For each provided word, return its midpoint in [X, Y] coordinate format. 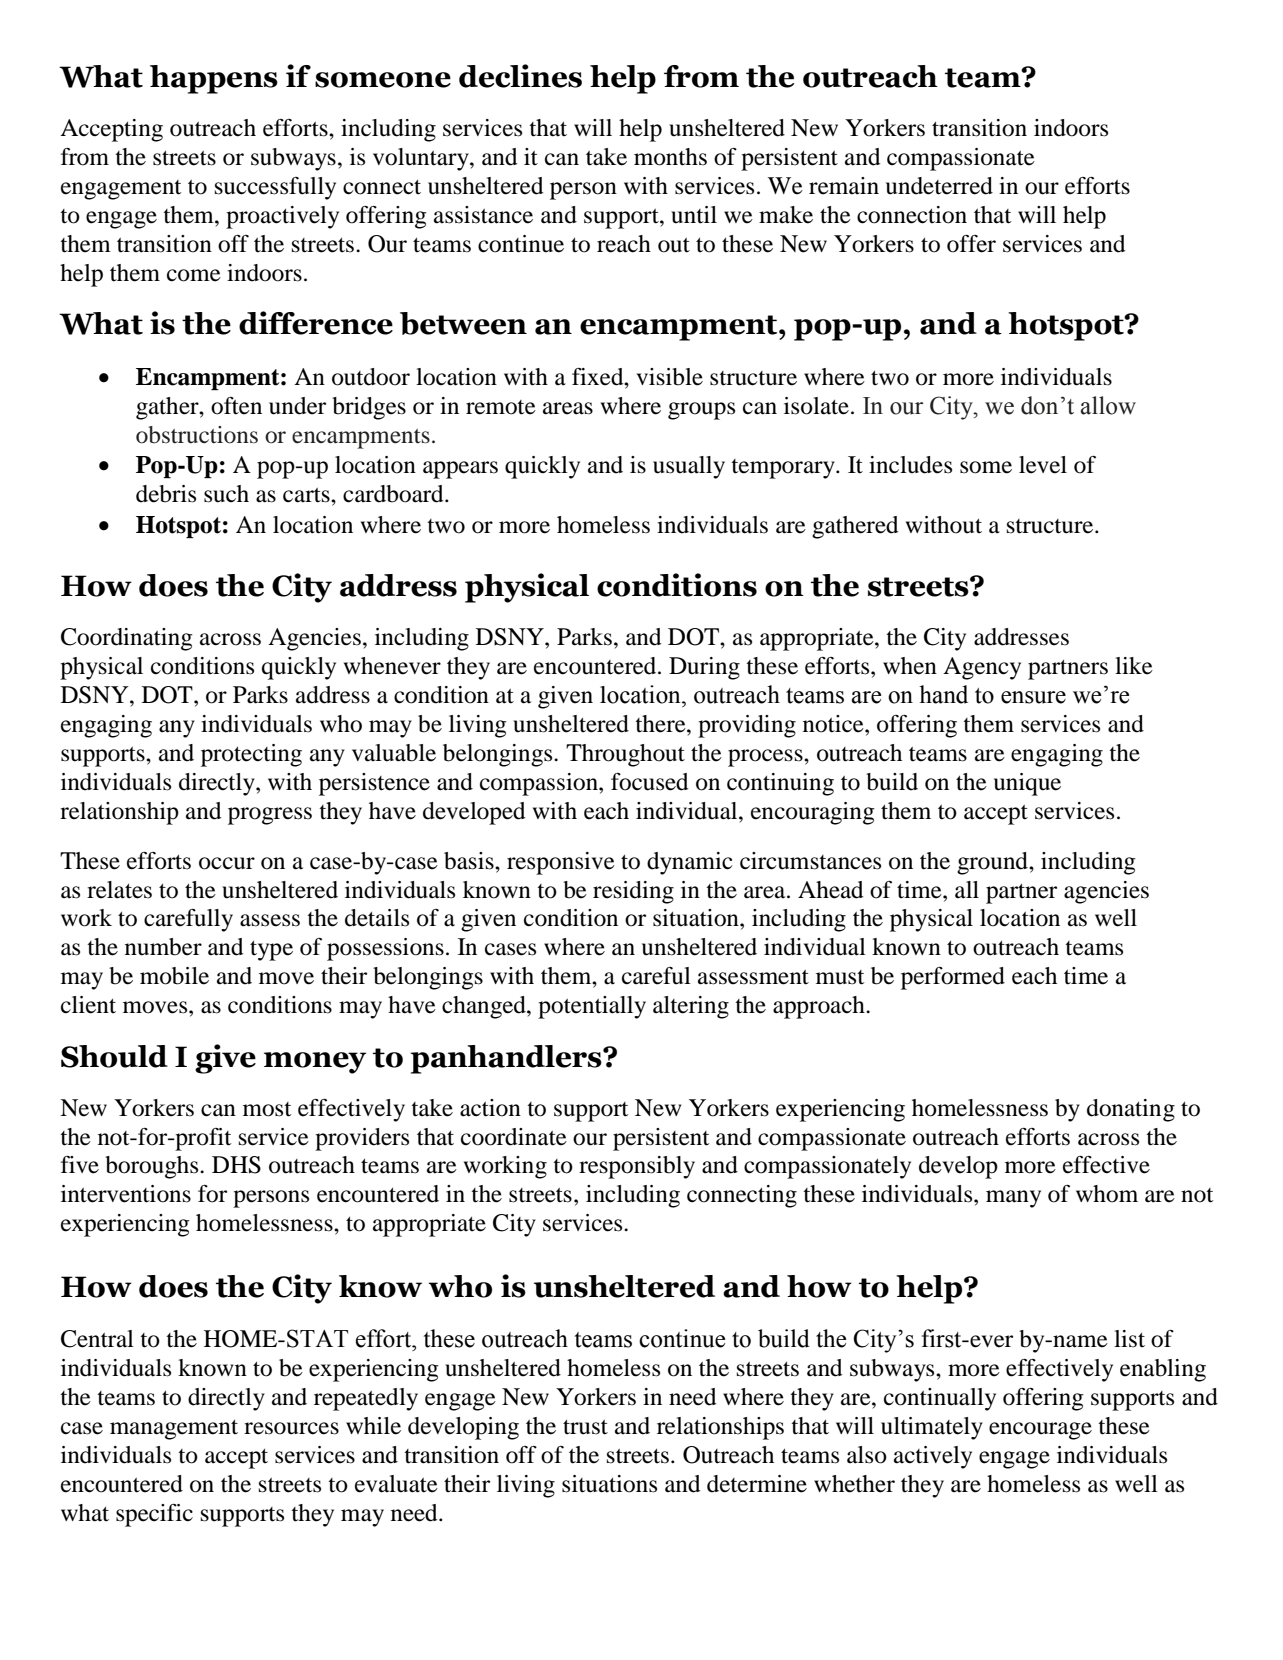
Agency [982, 668]
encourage [1040, 1431]
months [670, 157]
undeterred [939, 186]
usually [689, 467]
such [226, 494]
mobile [174, 976]
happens [214, 79]
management [174, 1430]
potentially [592, 1007]
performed [953, 978]
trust [585, 1427]
